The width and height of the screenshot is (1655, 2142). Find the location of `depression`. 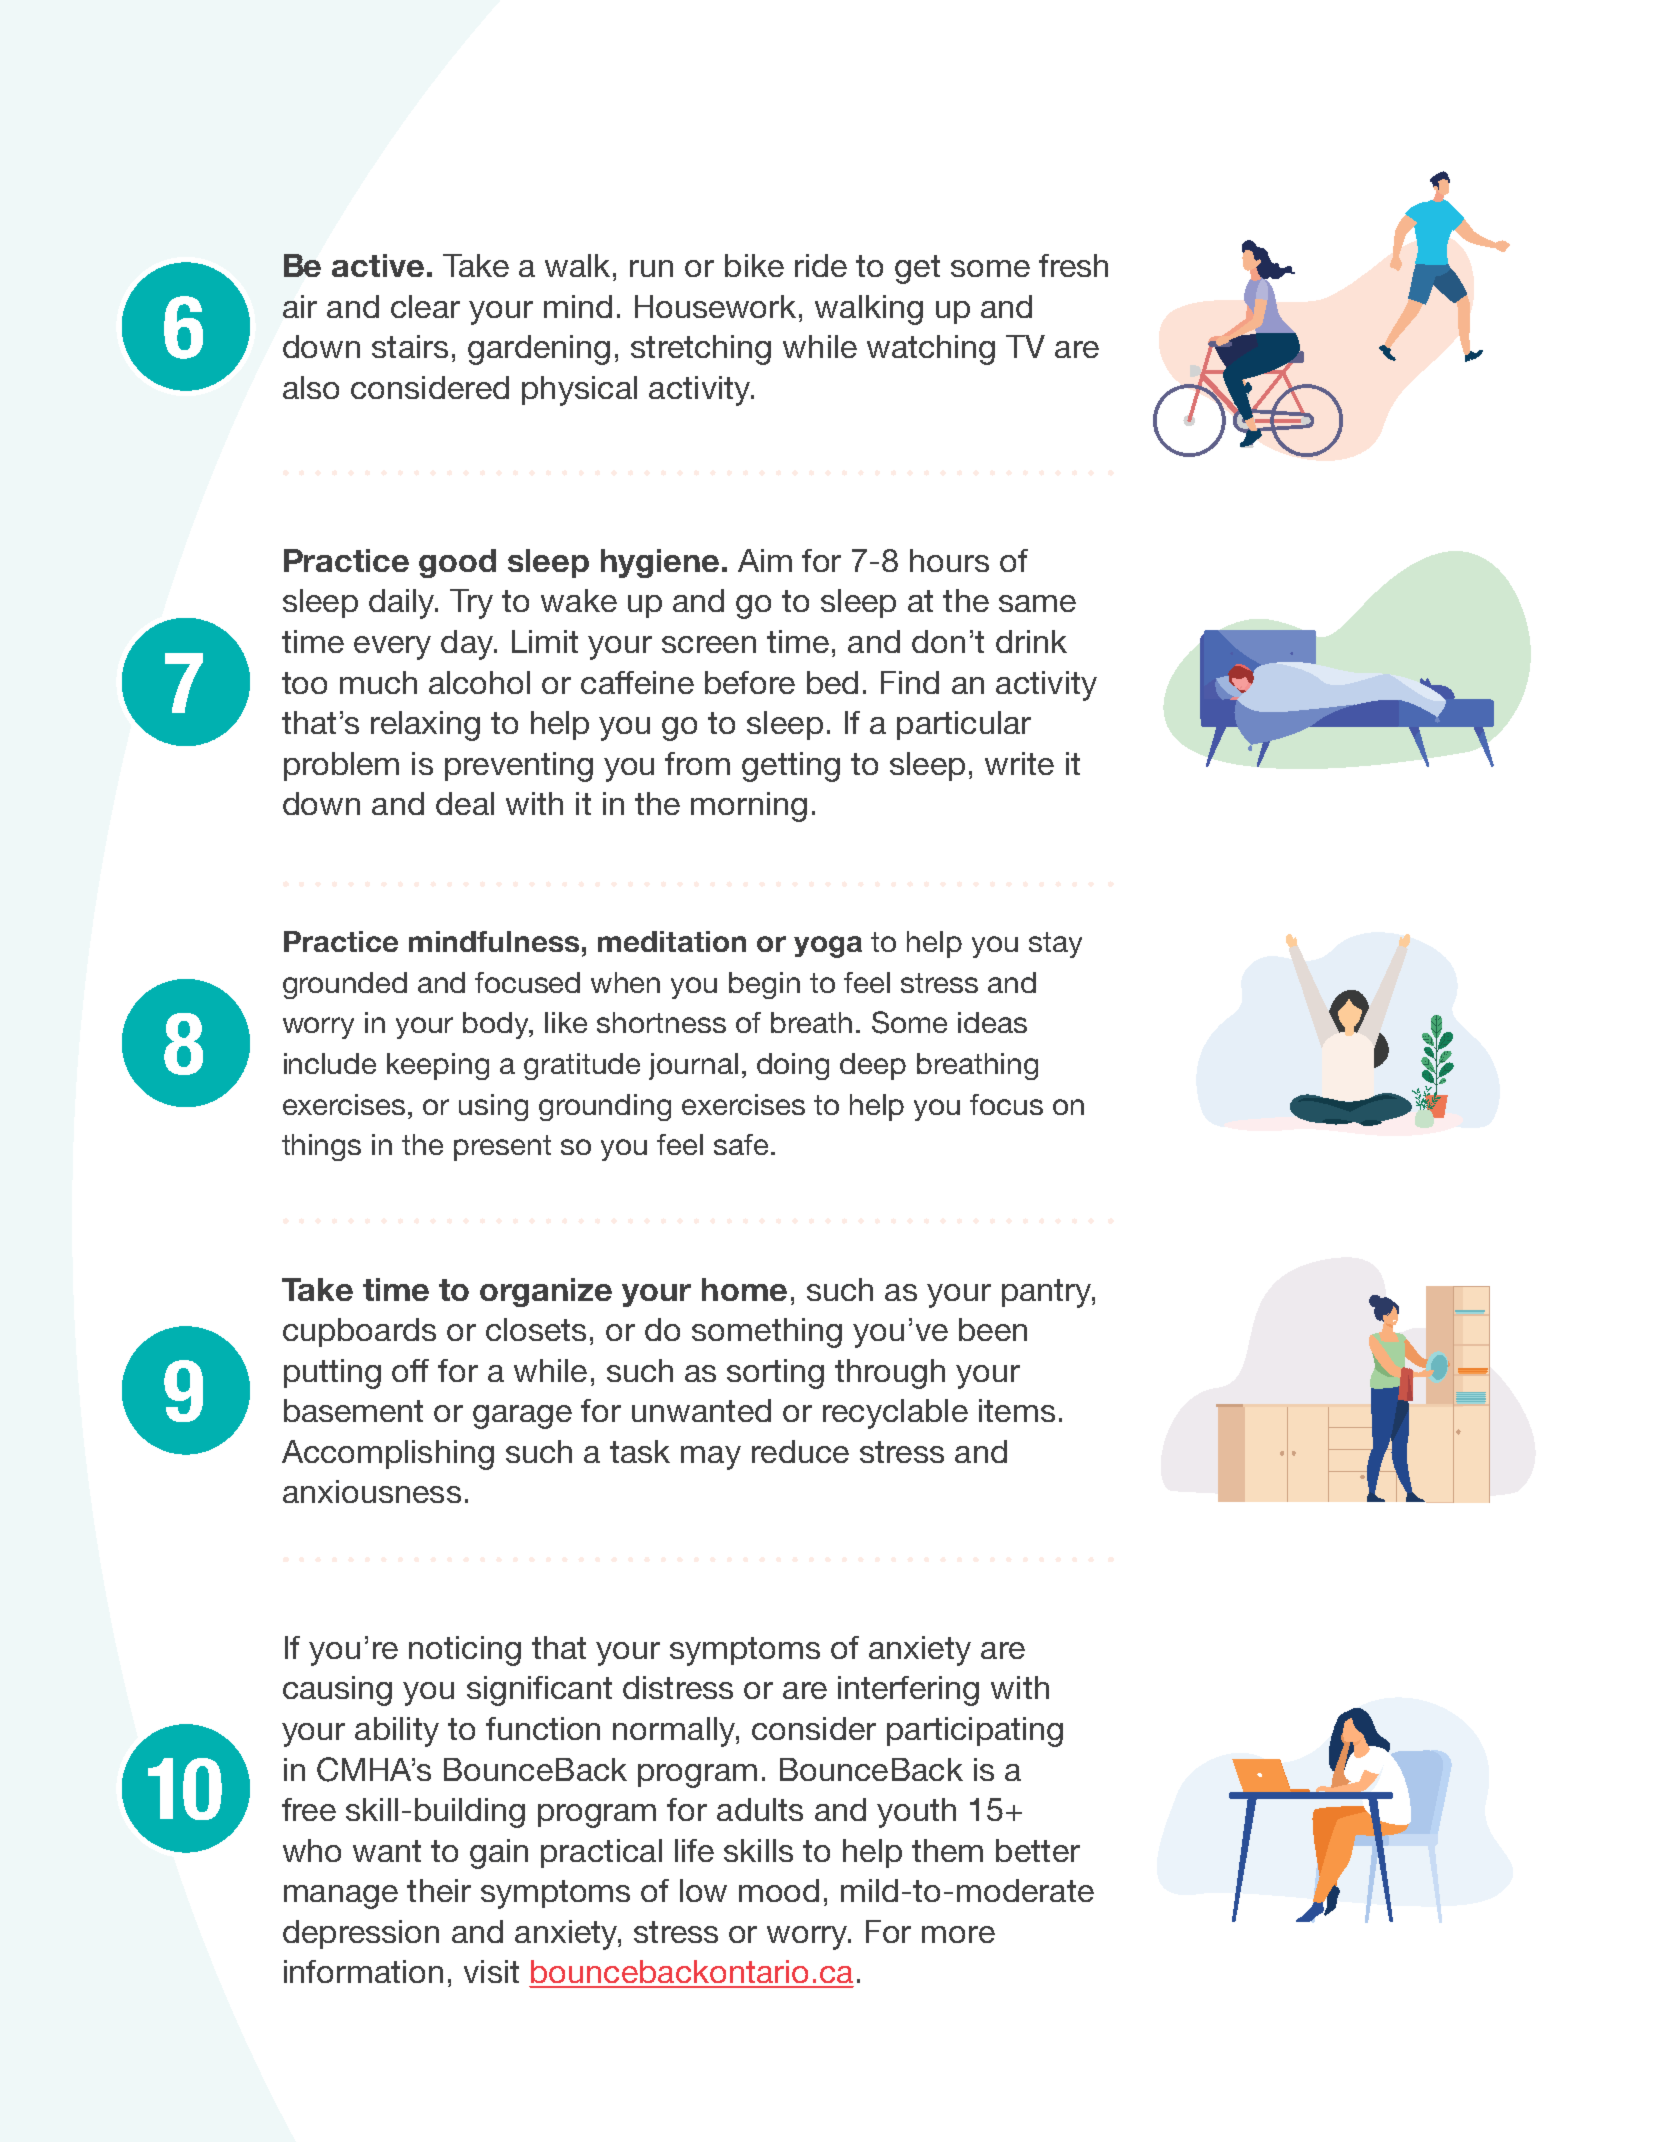

depression is located at coordinates (361, 1934).
